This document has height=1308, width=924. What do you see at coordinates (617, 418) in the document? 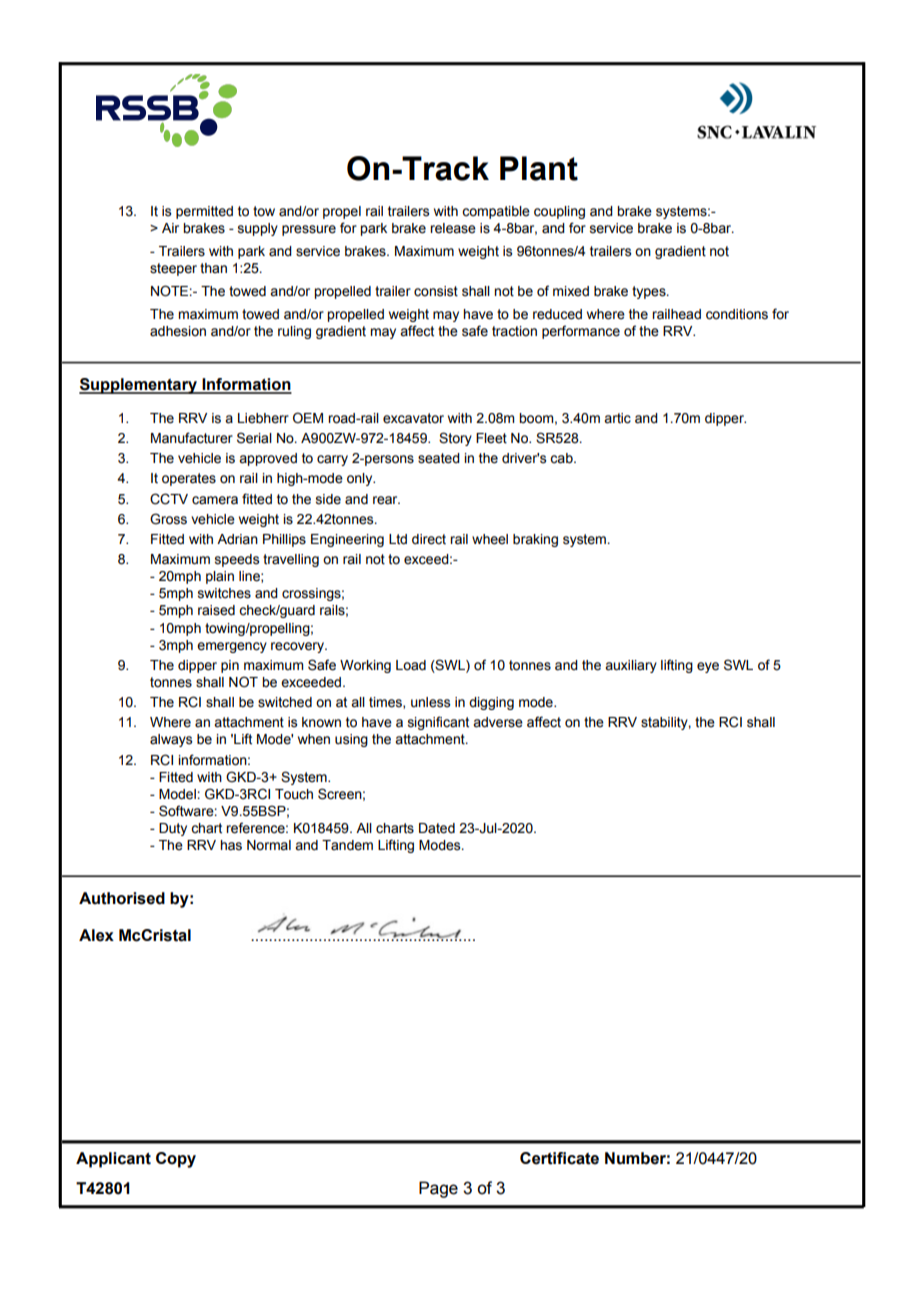
I see `artic` at bounding box center [617, 418].
